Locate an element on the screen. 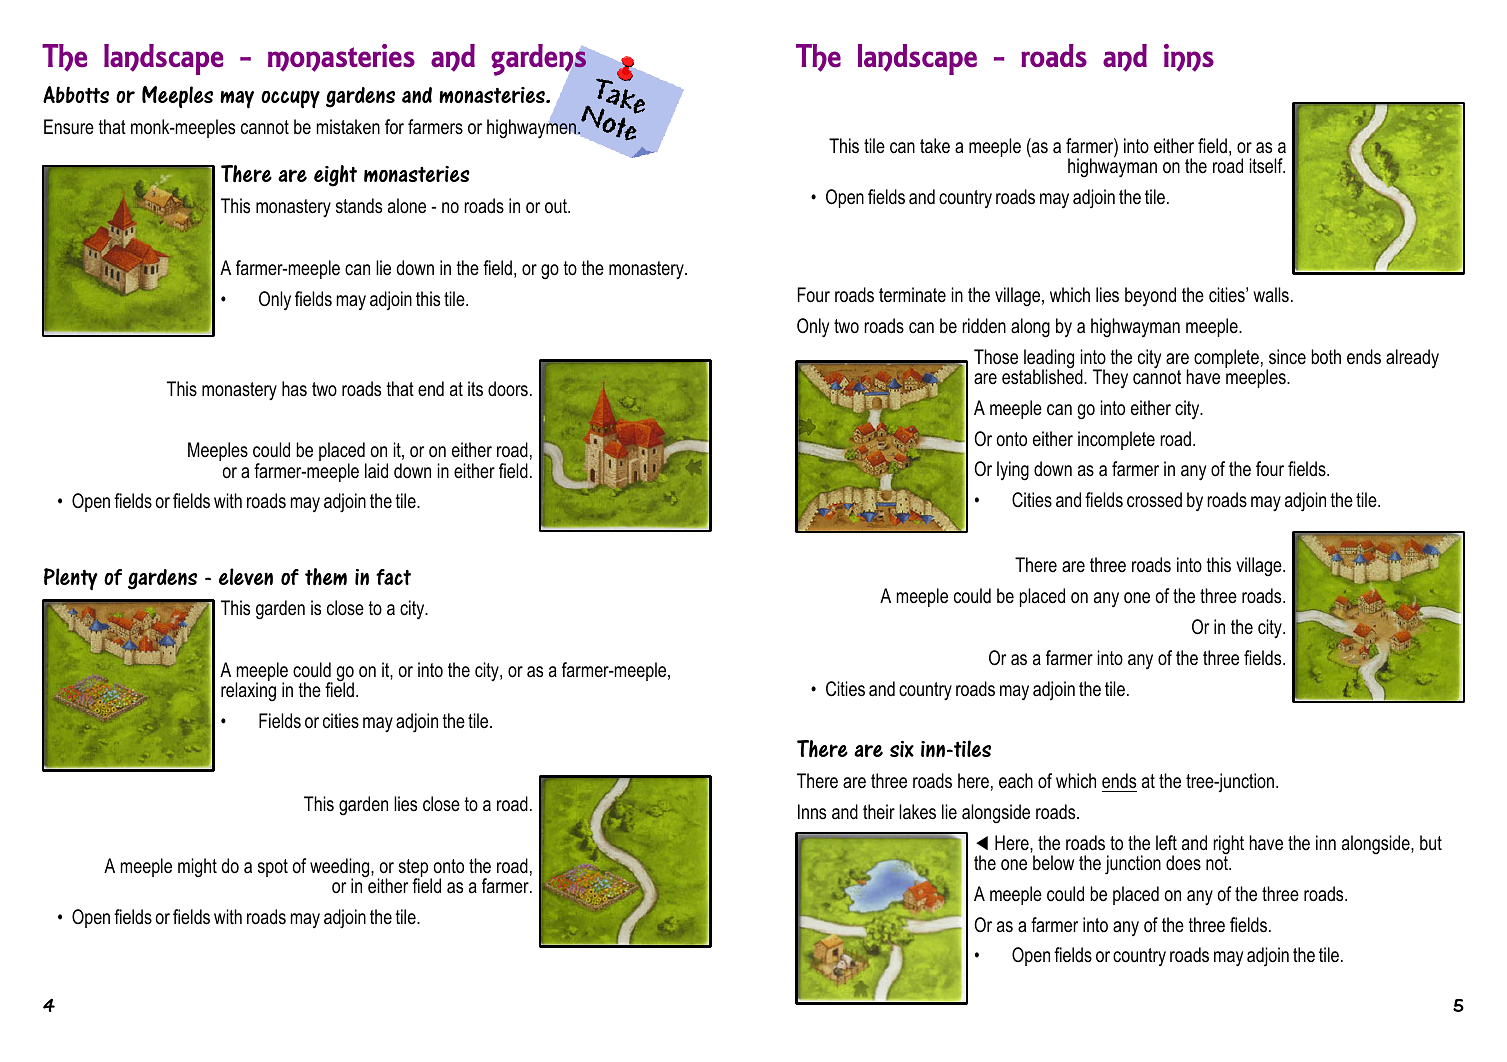  crossed is located at coordinates (1154, 500).
